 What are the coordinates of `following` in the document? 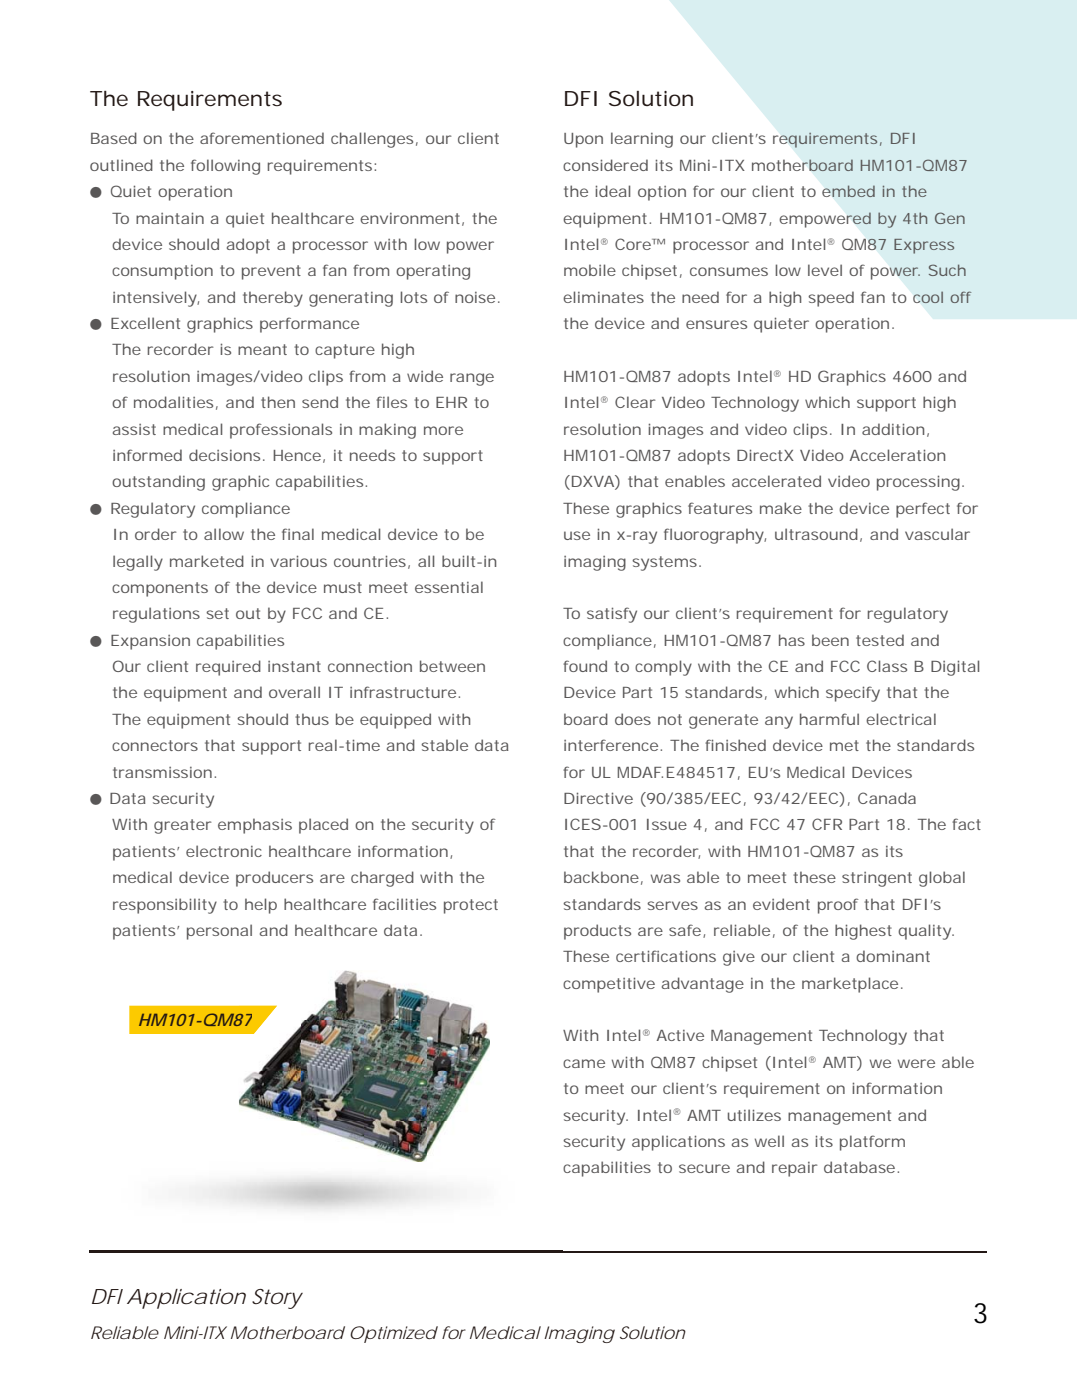 It's located at (225, 167).
